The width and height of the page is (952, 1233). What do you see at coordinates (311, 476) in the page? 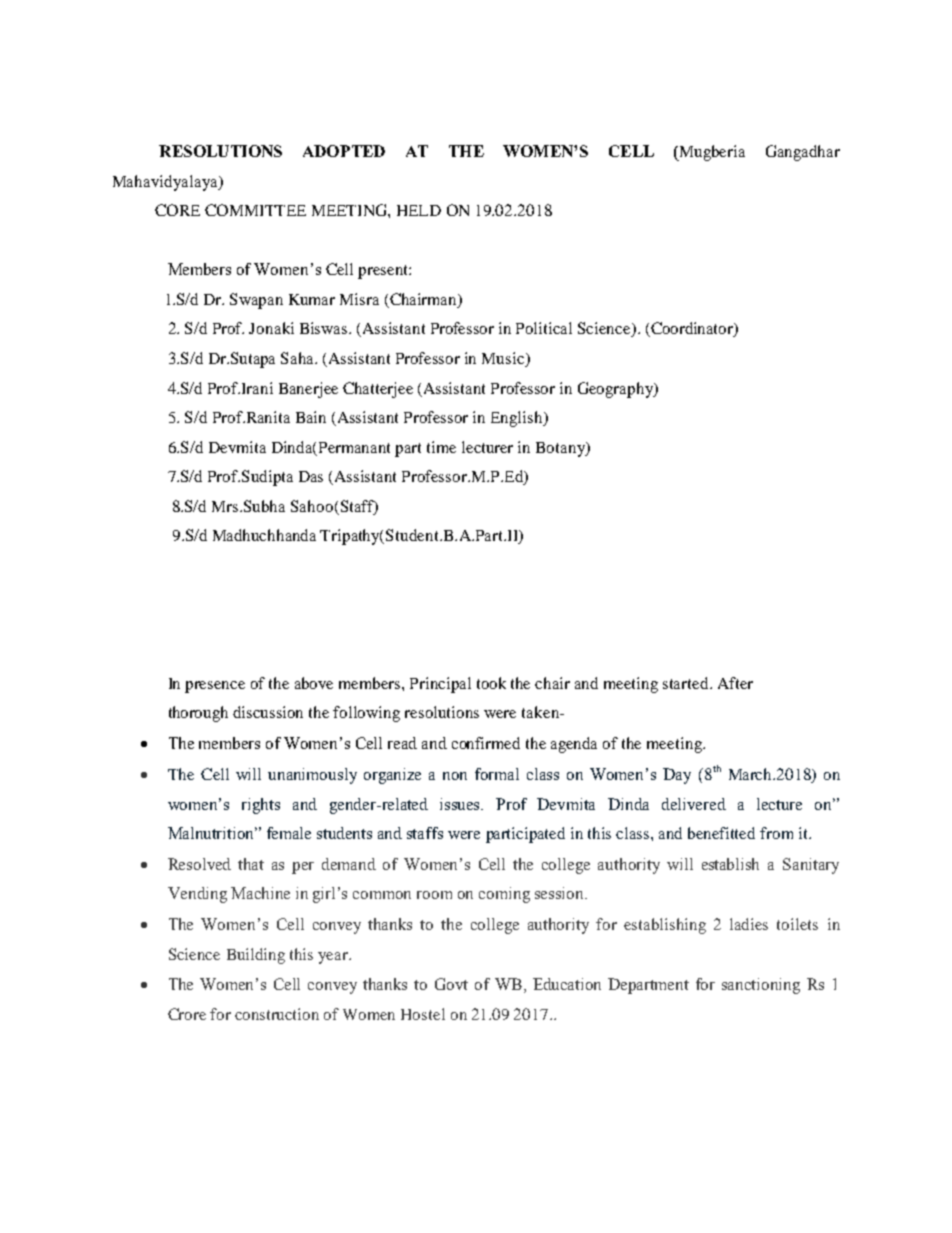
I see `Das` at bounding box center [311, 476].
